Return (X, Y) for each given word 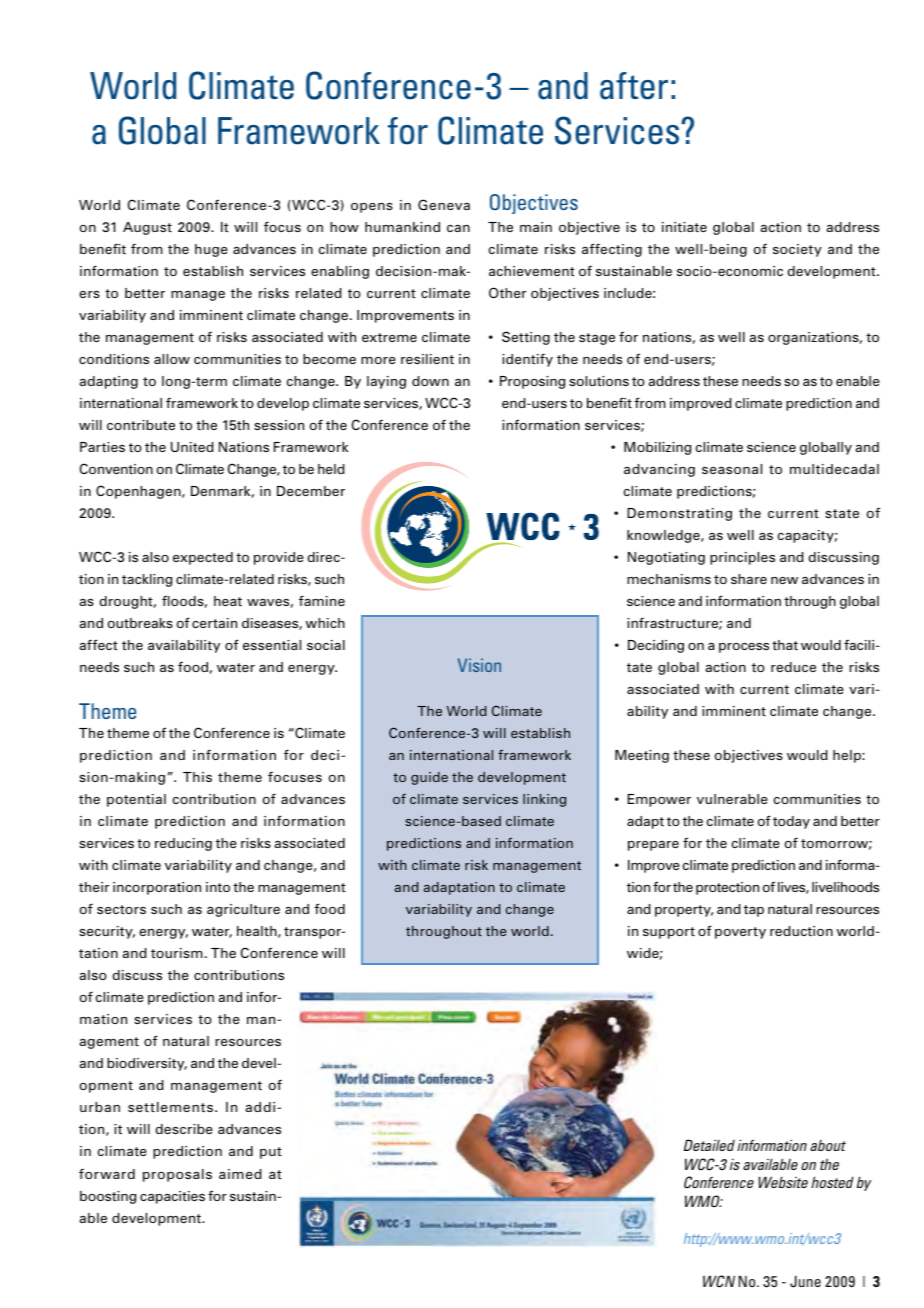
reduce (793, 667)
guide (429, 778)
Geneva (444, 204)
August (147, 228)
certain (214, 623)
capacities (172, 1197)
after (634, 86)
